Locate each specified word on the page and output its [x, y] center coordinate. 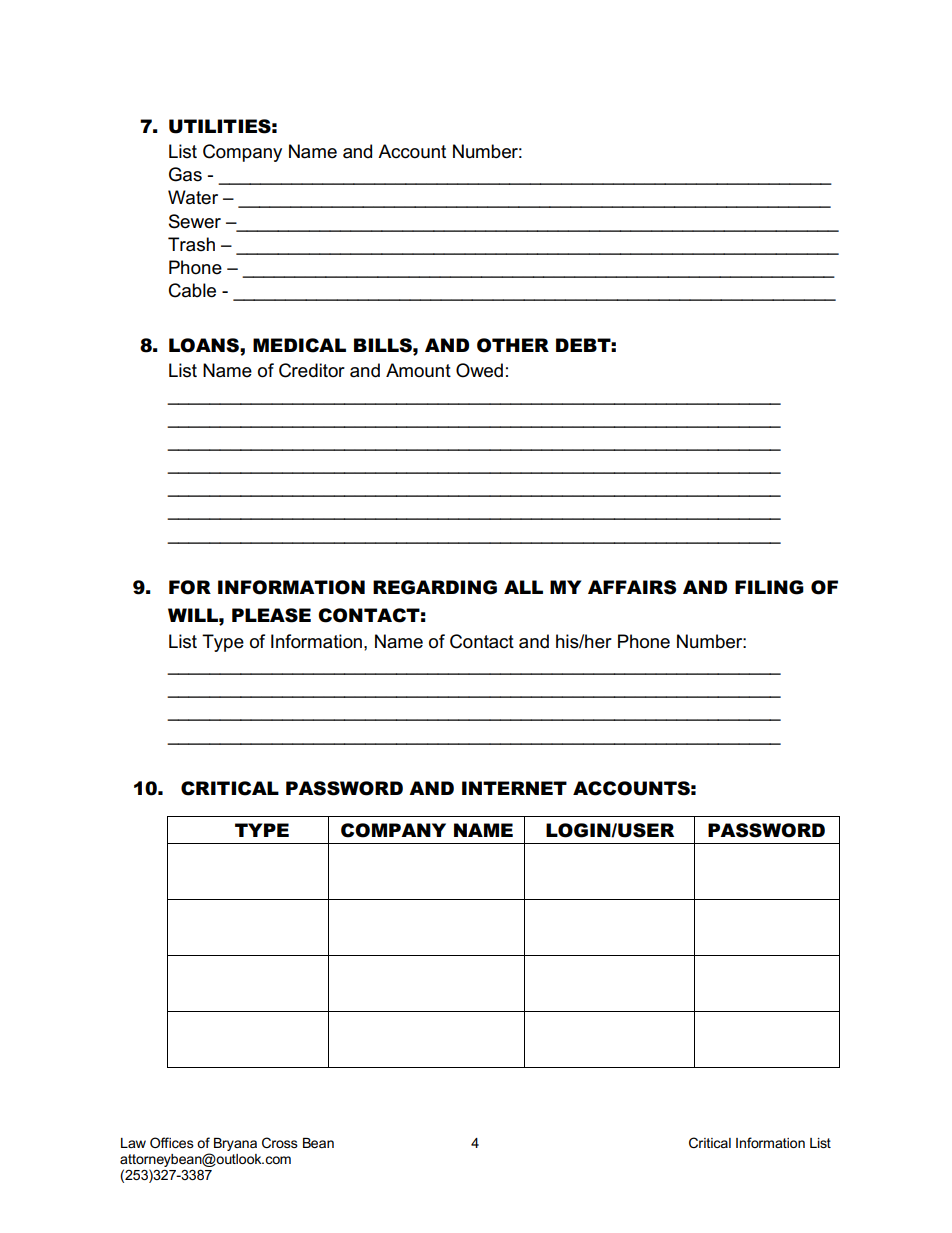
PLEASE [271, 615]
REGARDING [435, 587]
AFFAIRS [632, 587]
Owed [479, 370]
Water [193, 197]
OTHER [513, 345]
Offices [172, 1142]
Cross [280, 1142]
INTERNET [514, 788]
